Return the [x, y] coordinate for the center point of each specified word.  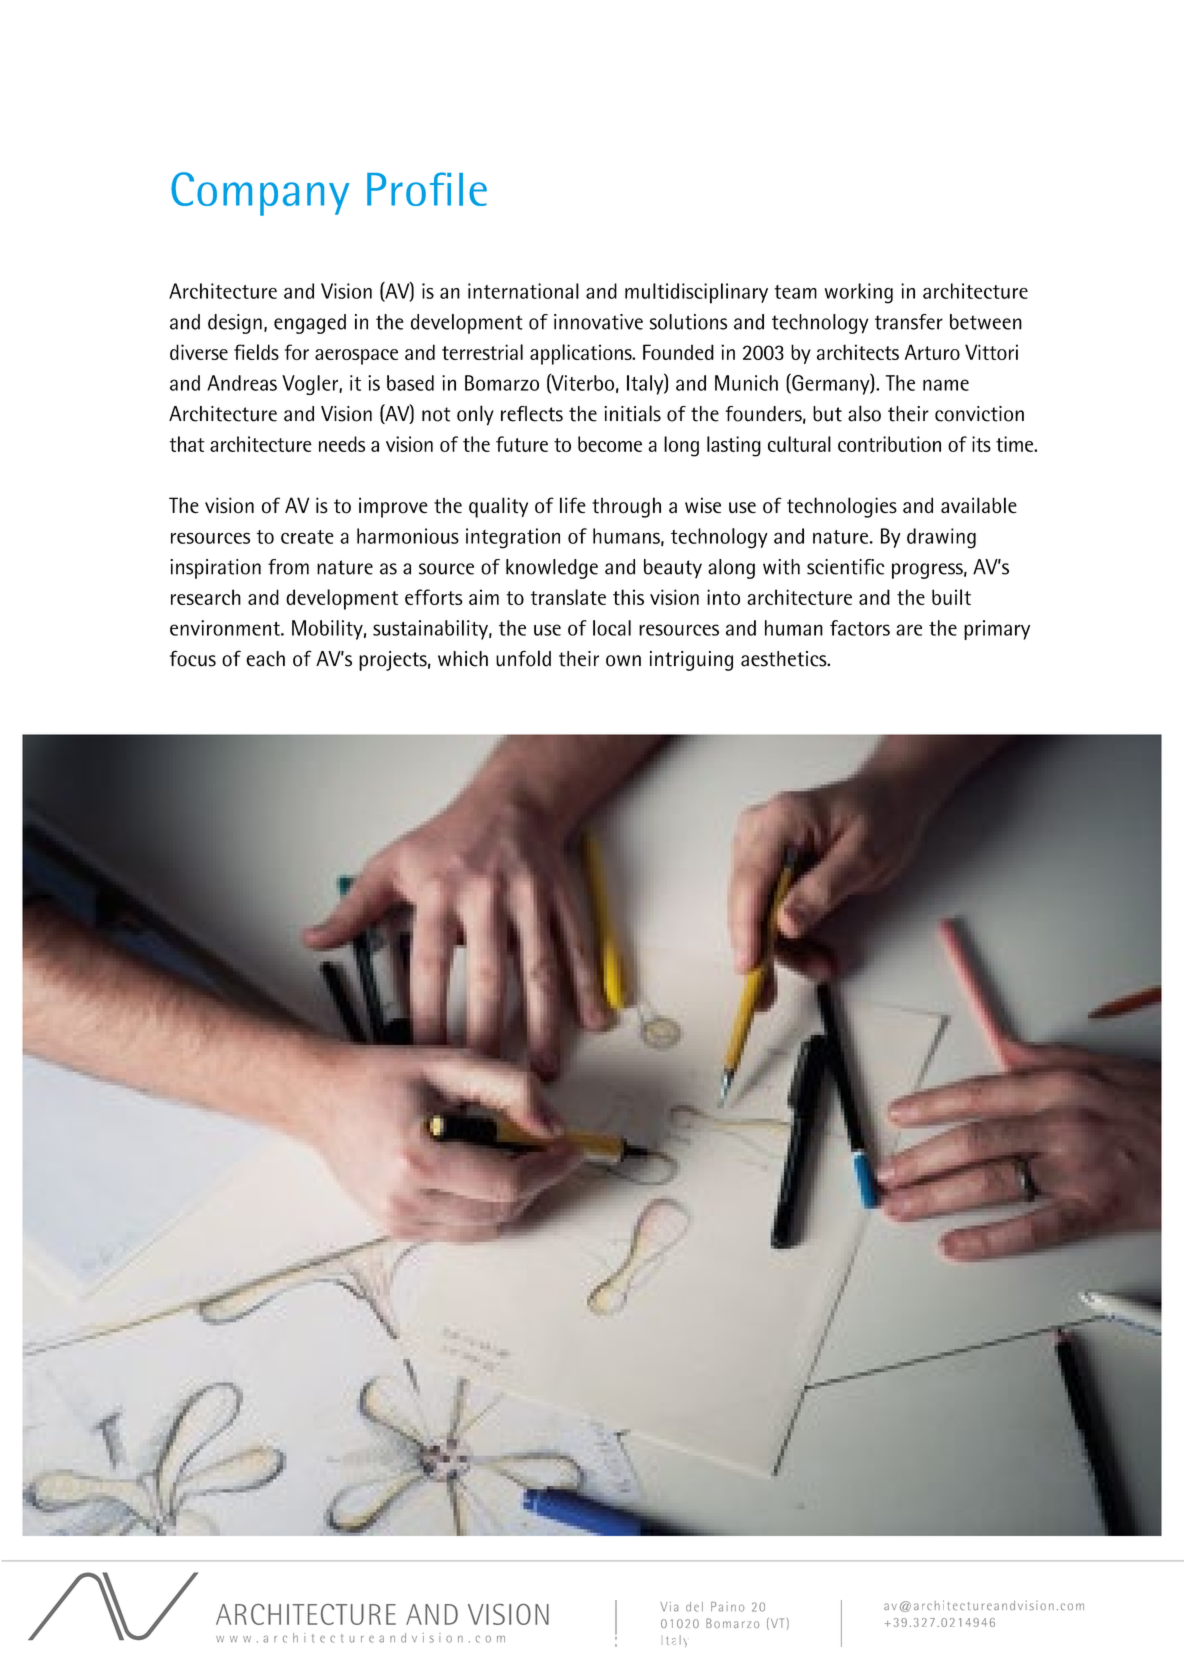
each [265, 659]
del [694, 1607]
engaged [310, 324]
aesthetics [785, 659]
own [623, 661]
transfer [909, 322]
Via [669, 1607]
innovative [598, 322]
